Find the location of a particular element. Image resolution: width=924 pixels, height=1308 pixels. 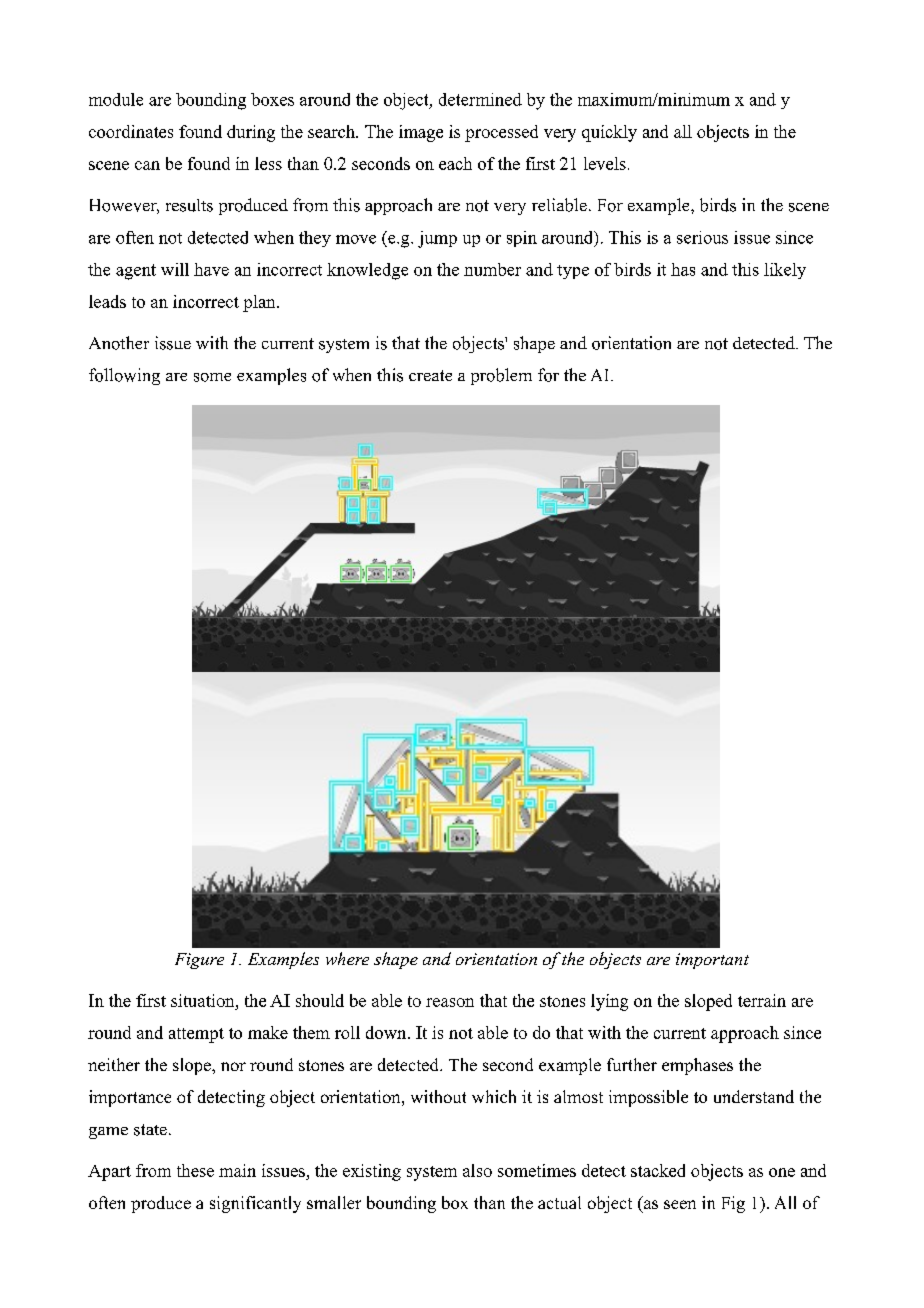

where is located at coordinates (347, 958).
